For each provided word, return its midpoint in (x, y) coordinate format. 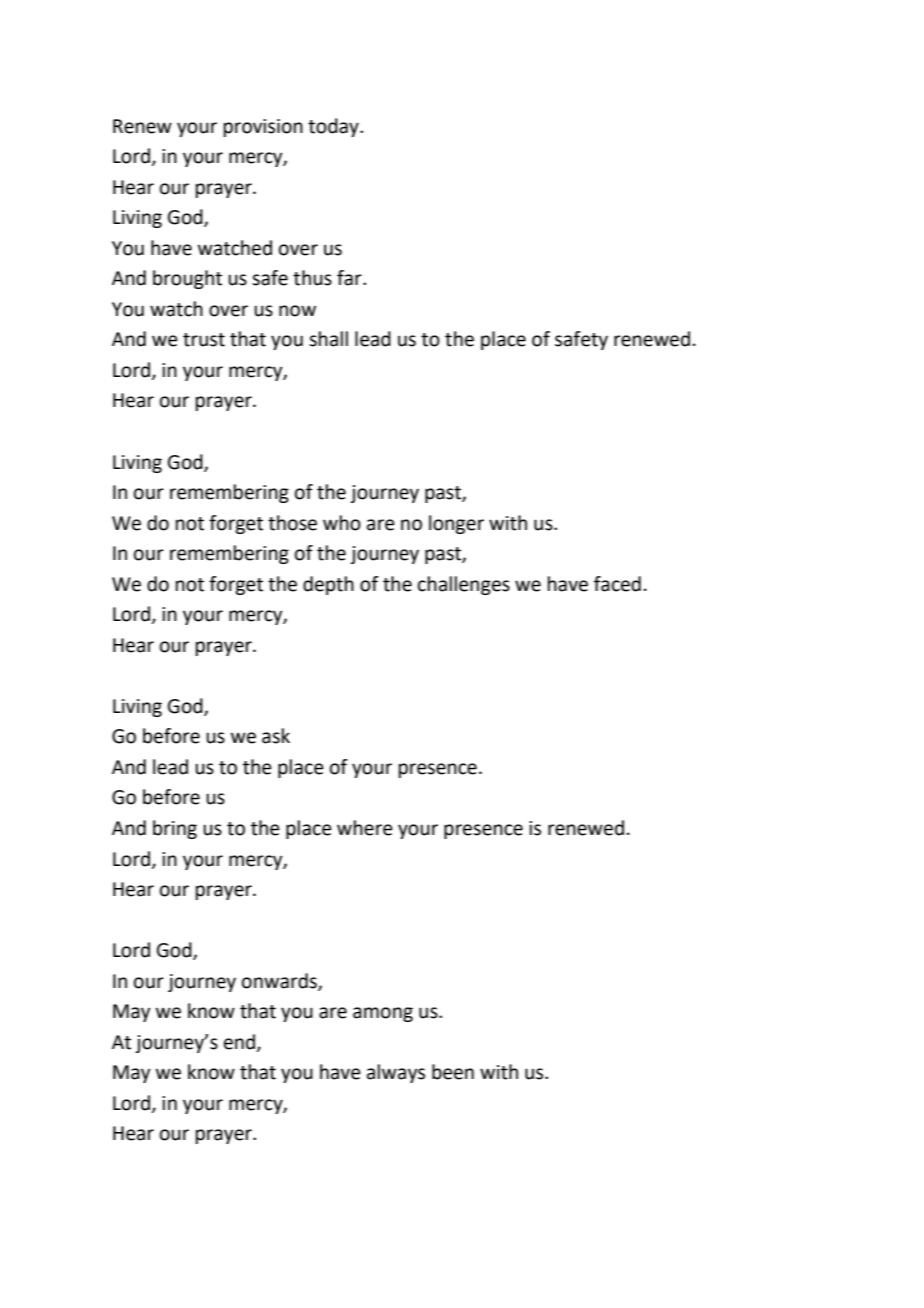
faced (617, 584)
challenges (464, 585)
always (396, 1073)
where (365, 828)
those (292, 523)
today (334, 127)
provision (263, 128)
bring (175, 829)
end (241, 1042)
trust (204, 340)
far (350, 278)
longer (456, 524)
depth (328, 585)
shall (328, 339)
